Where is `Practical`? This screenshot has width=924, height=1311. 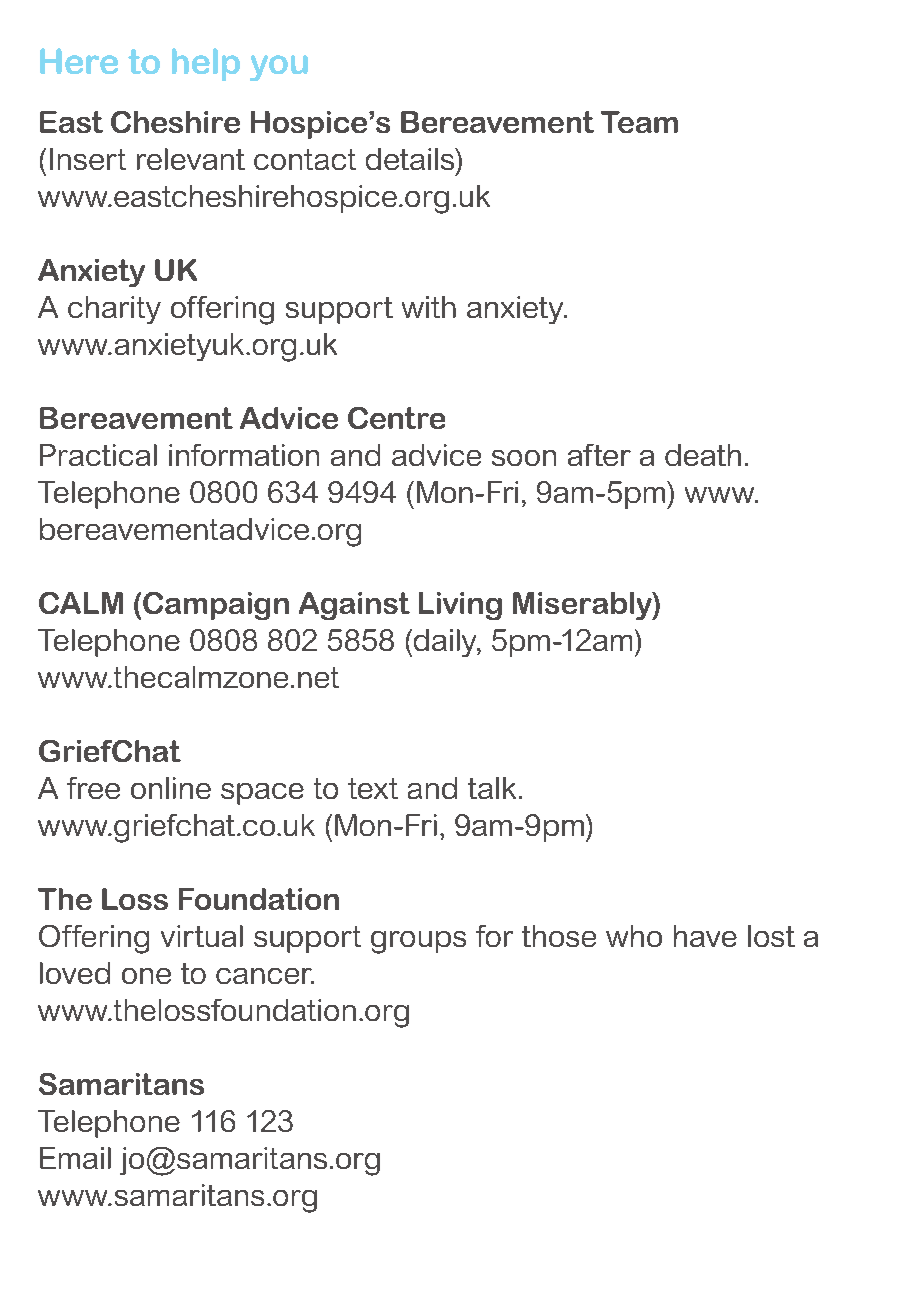 Practical is located at coordinates (98, 455).
